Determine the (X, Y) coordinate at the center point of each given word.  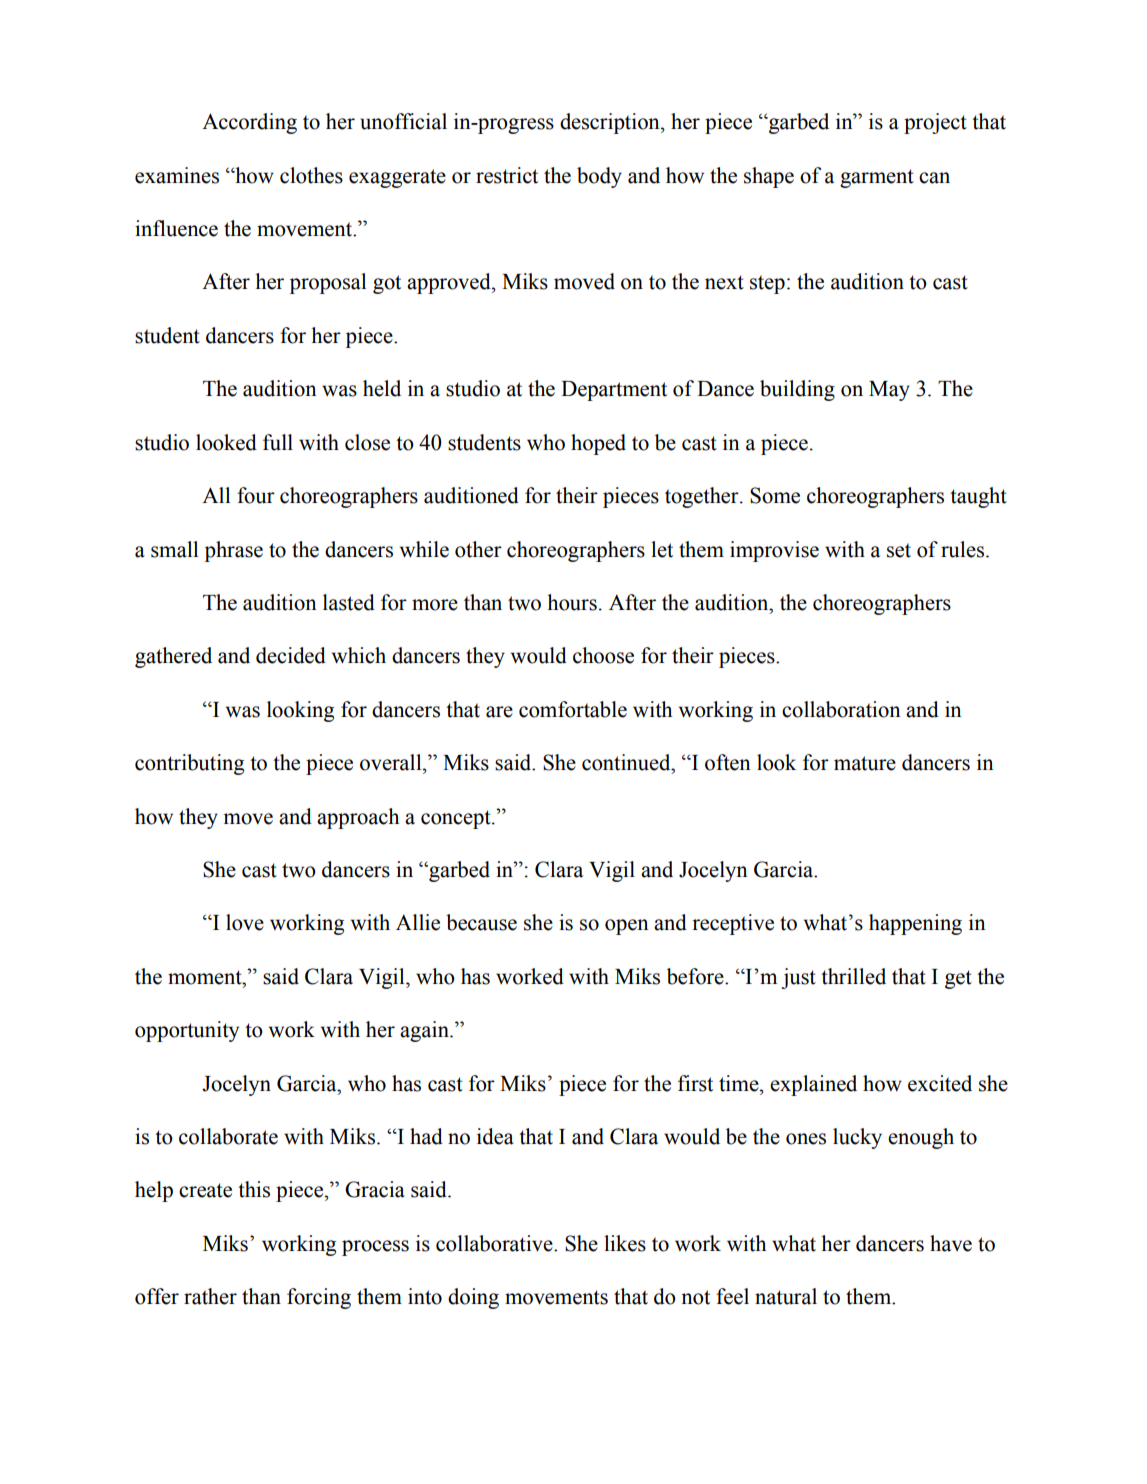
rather (210, 1296)
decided (291, 655)
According (249, 123)
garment (877, 178)
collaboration (841, 709)
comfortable (573, 709)
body (599, 177)
